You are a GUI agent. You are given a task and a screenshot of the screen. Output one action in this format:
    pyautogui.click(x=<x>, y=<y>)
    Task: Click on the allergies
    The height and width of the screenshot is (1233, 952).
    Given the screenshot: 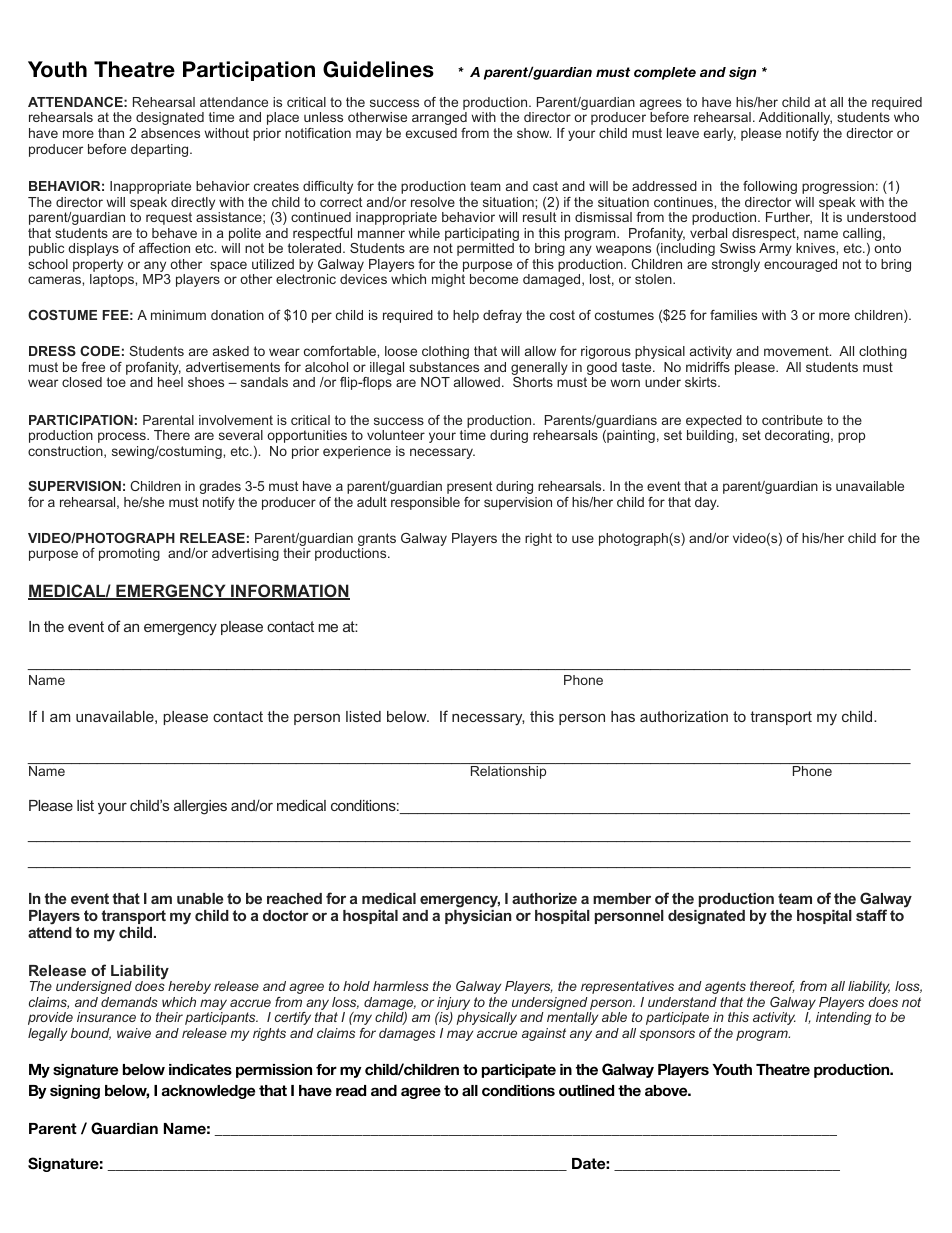 What is the action you would take?
    pyautogui.click(x=200, y=807)
